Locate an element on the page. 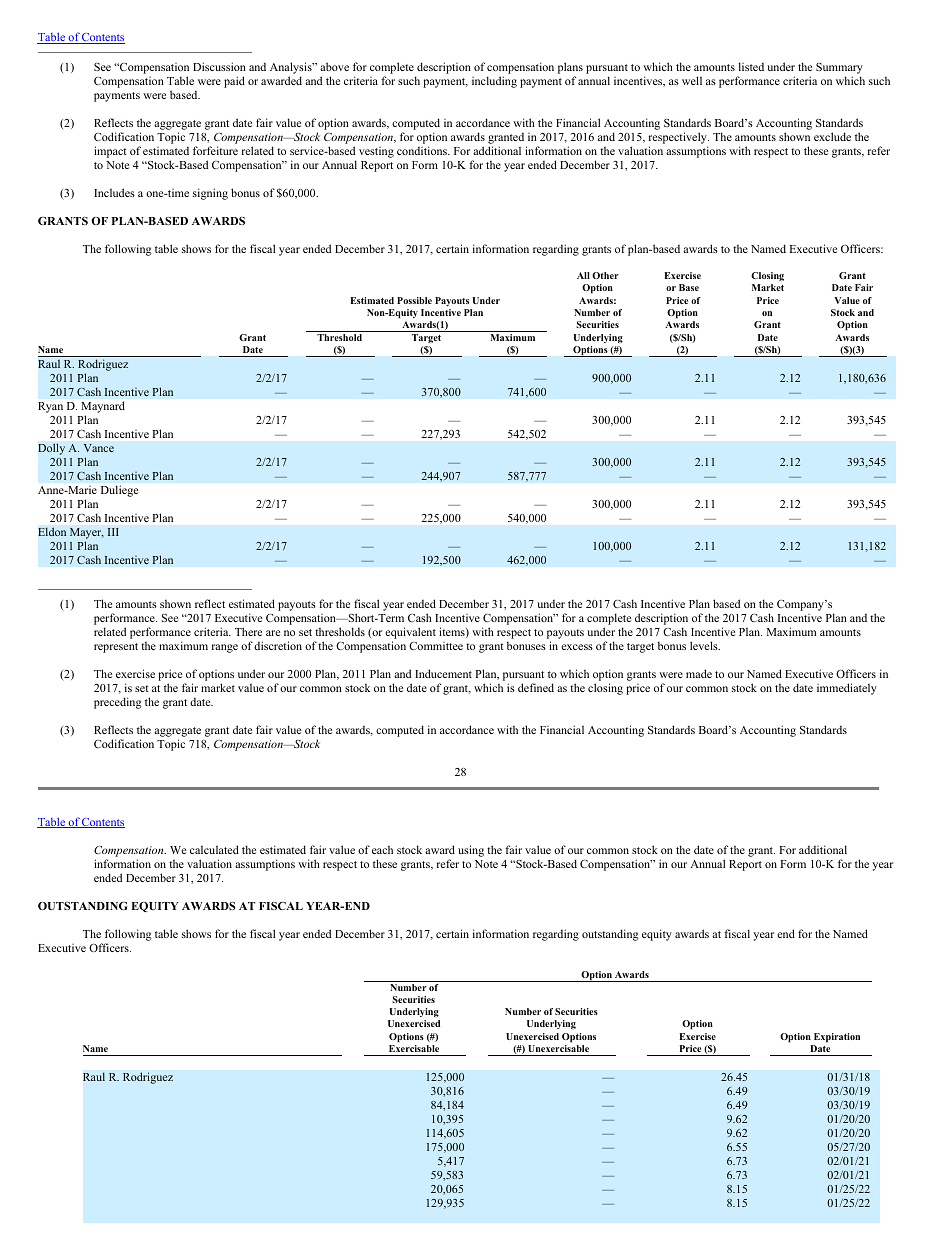 This image has width=952, height=1233. using is located at coordinates (471, 851).
